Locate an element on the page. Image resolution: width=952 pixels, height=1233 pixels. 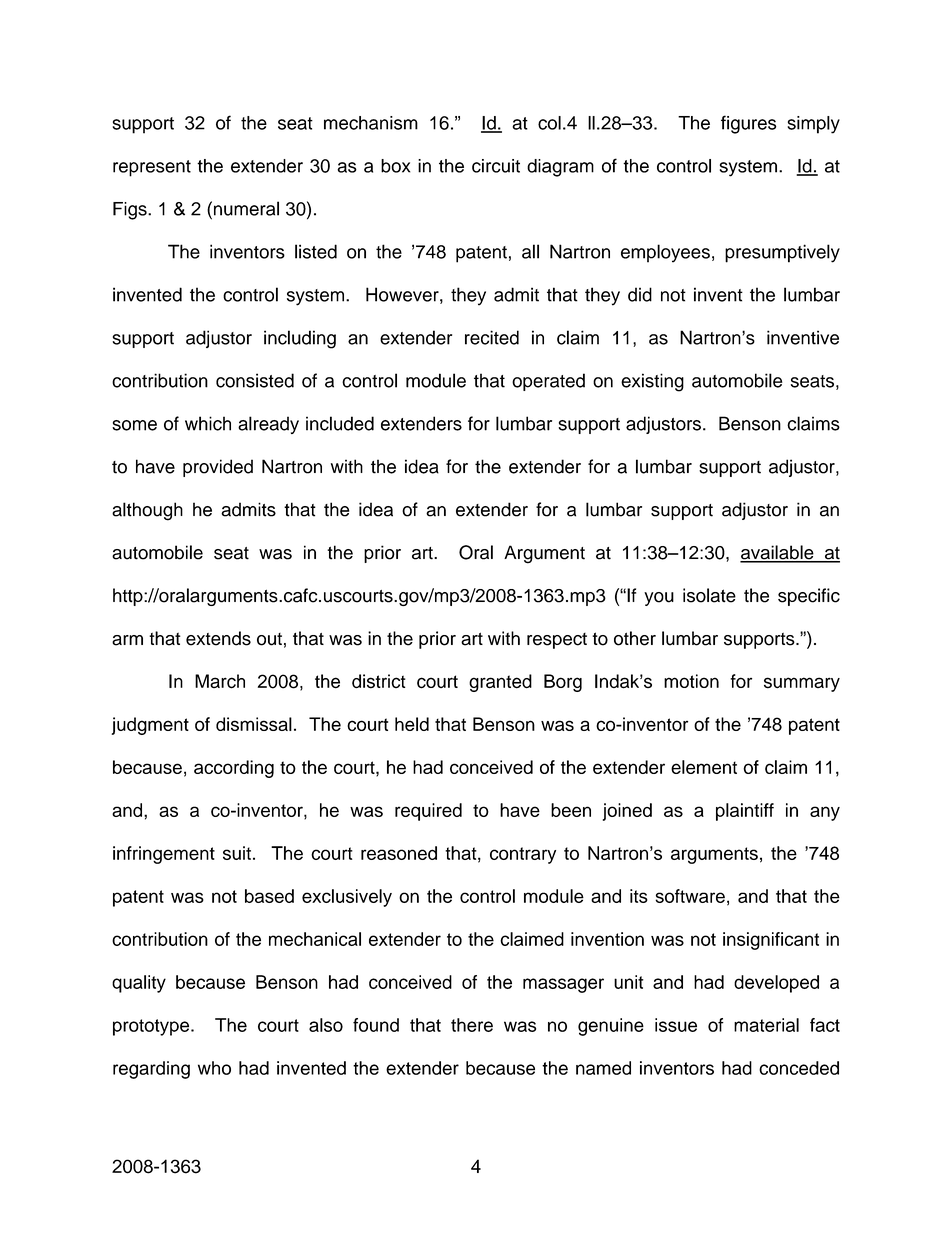
who is located at coordinates (214, 1068).
